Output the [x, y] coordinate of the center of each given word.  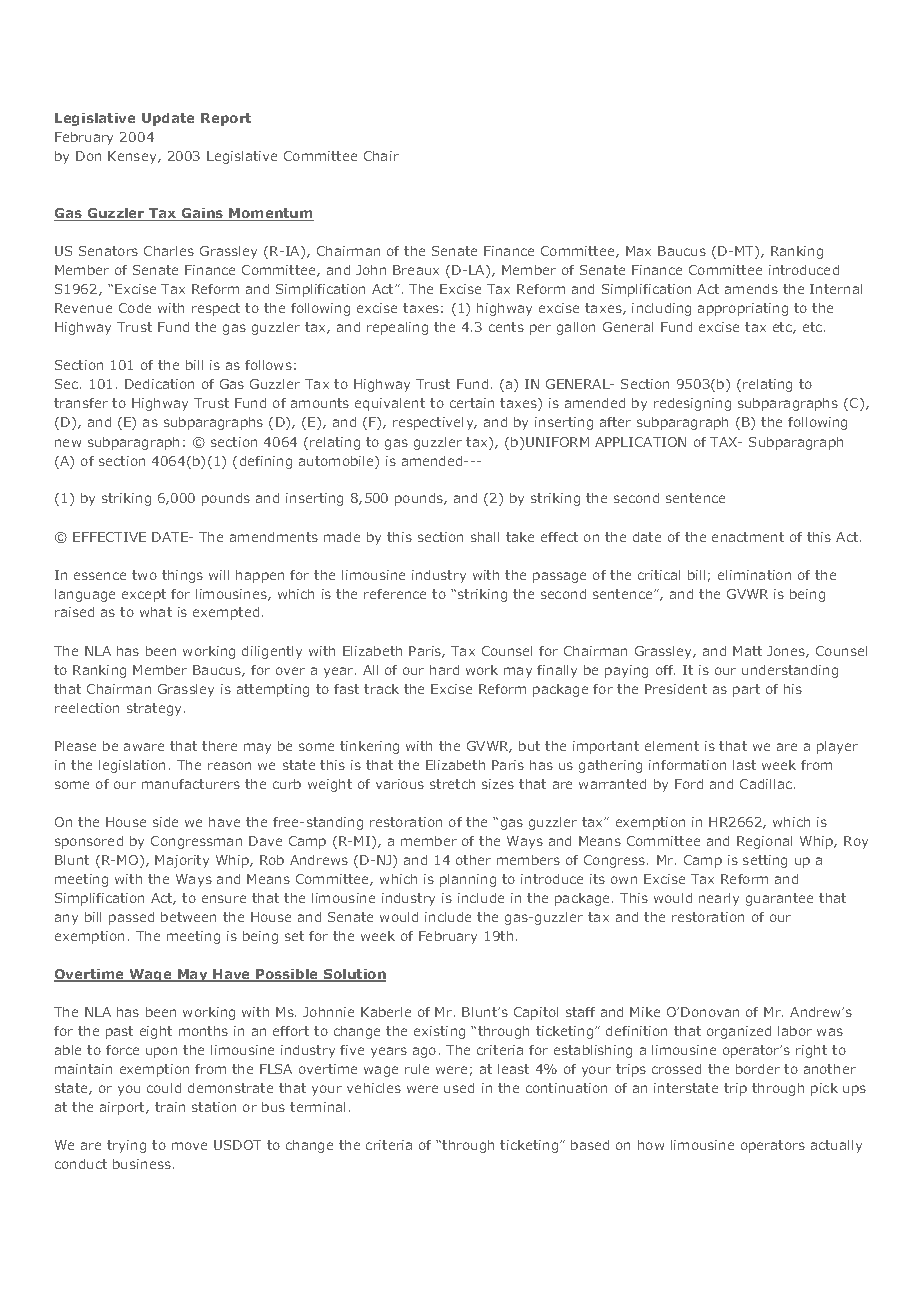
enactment [748, 537]
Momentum [270, 214]
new [68, 443]
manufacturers [191, 784]
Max [638, 251]
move [189, 1146]
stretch [452, 784]
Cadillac [766, 784]
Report [226, 119]
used [459, 1088]
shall [485, 537]
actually [836, 1146]
